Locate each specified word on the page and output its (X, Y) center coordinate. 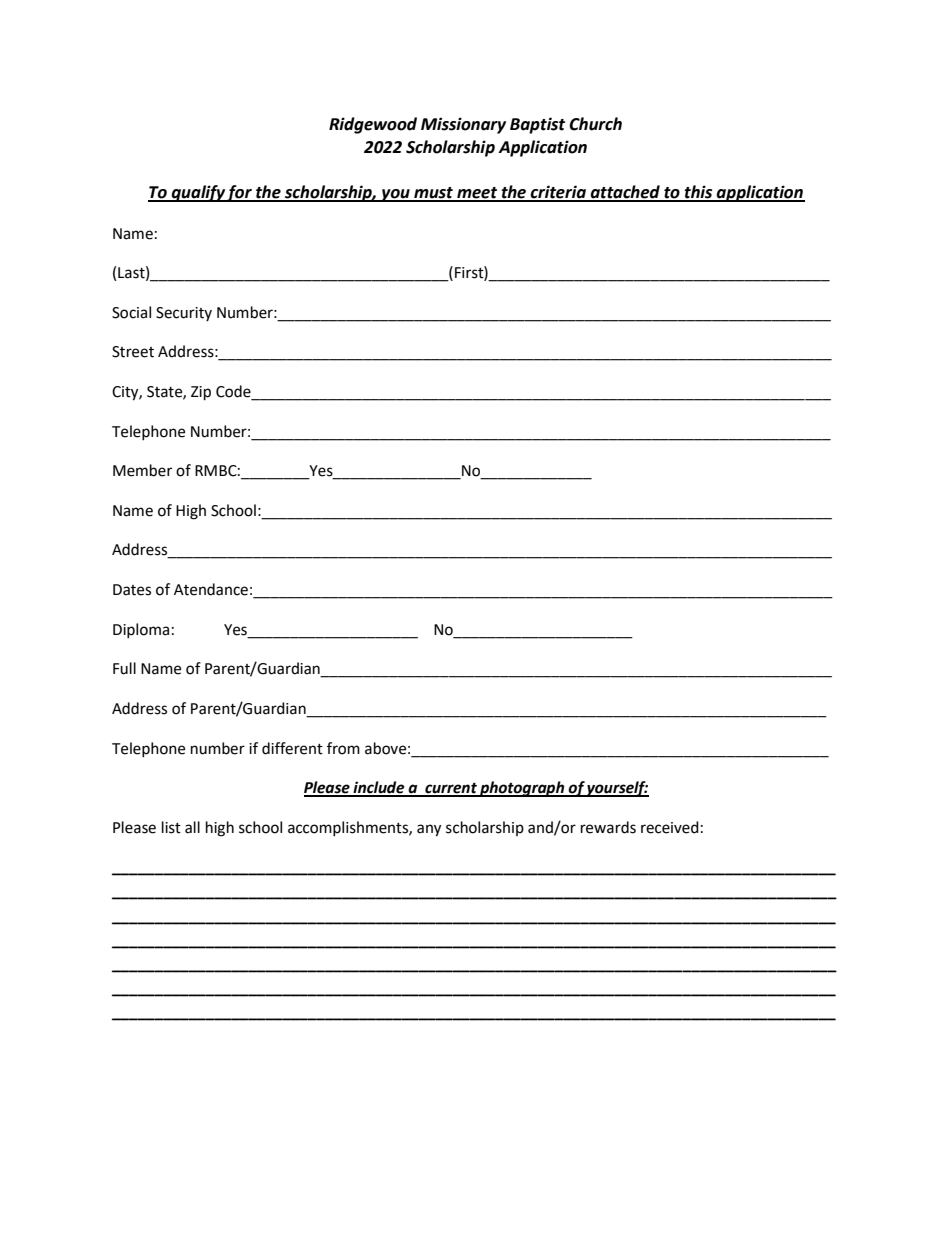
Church (595, 124)
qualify (198, 193)
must (434, 194)
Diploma (141, 630)
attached (625, 193)
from (343, 748)
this (699, 193)
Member (142, 470)
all (192, 827)
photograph (522, 789)
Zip (201, 393)
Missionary (463, 125)
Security (184, 314)
